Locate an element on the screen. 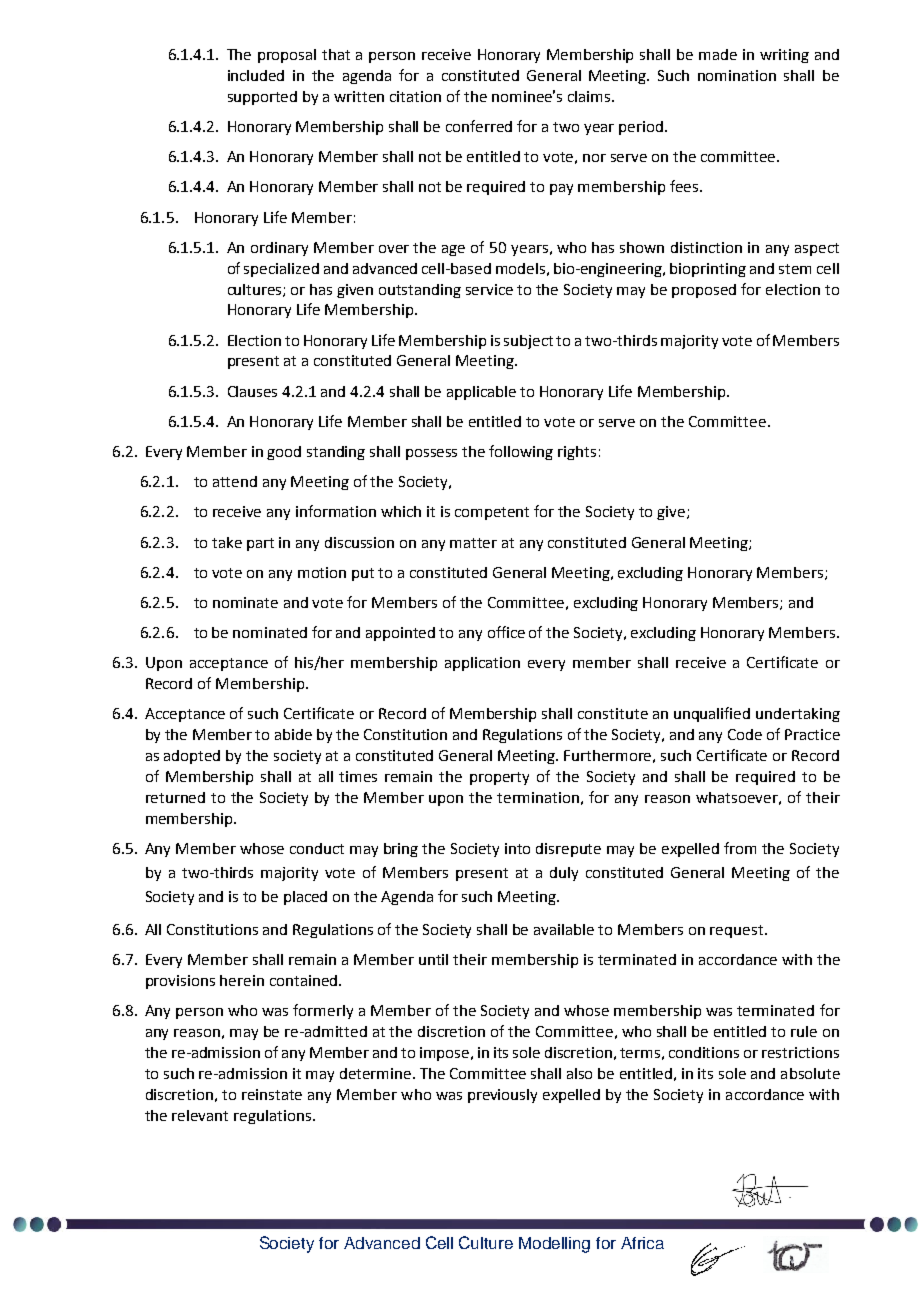  abide is located at coordinates (293, 734).
